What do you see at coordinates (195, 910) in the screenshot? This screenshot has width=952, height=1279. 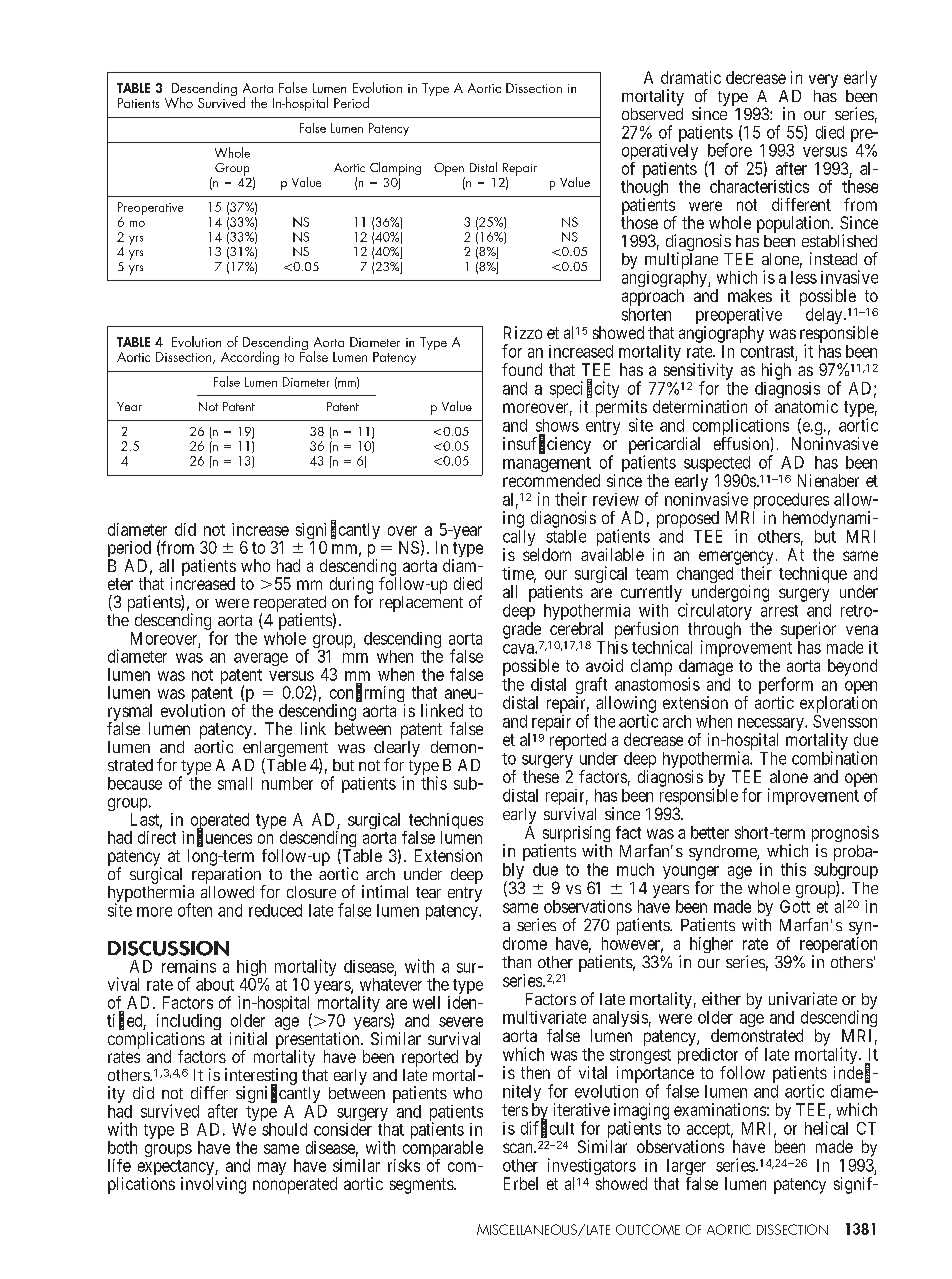 I see `often` at bounding box center [195, 910].
